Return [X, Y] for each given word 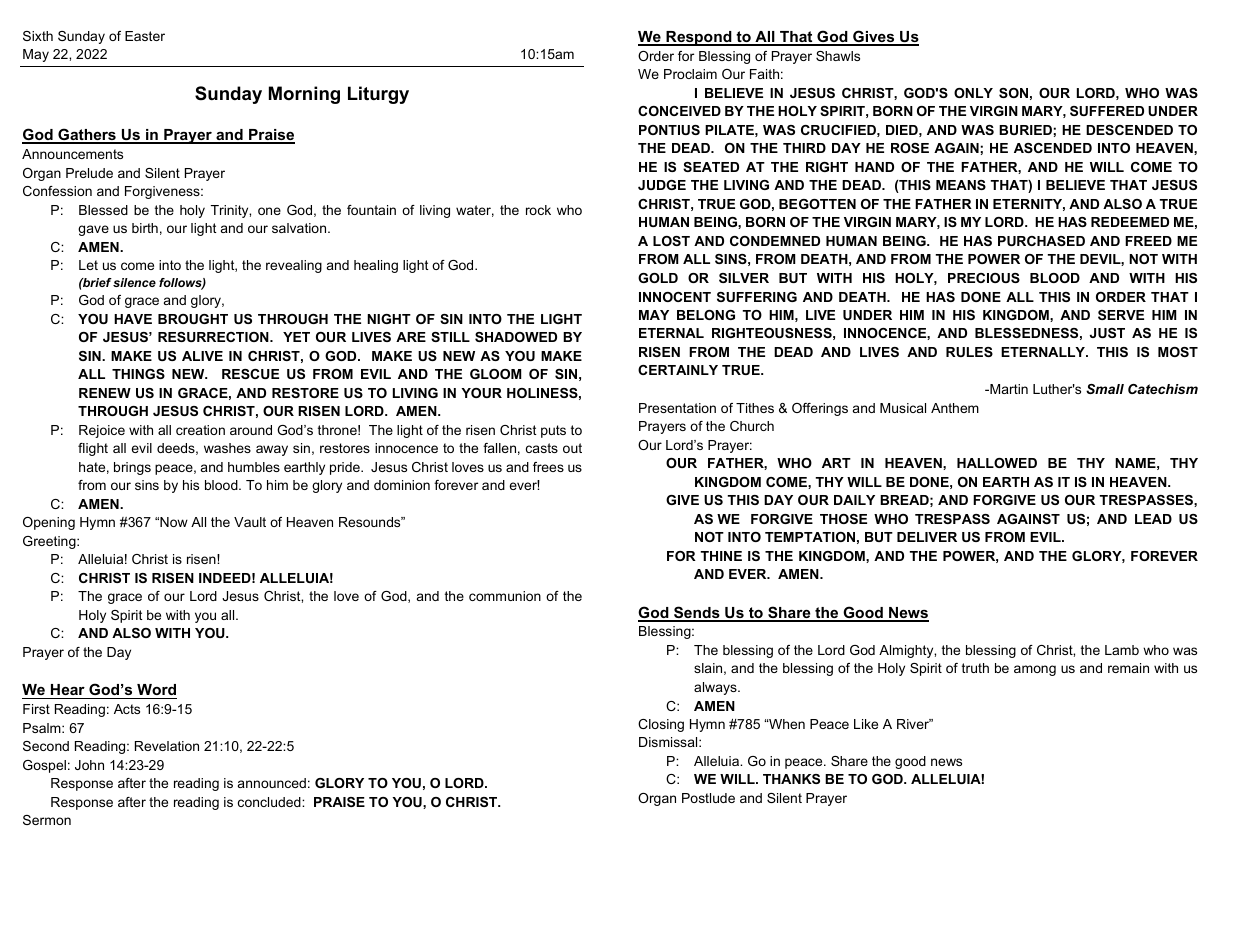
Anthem [955, 408]
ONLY [973, 93]
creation [200, 430]
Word [156, 691]
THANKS [791, 779]
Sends [697, 613]
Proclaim [690, 74]
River [914, 724]
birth [145, 228]
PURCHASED [1041, 241]
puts [553, 431]
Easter [145, 36]
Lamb [1122, 650]
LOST [671, 241]
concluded [270, 802]
